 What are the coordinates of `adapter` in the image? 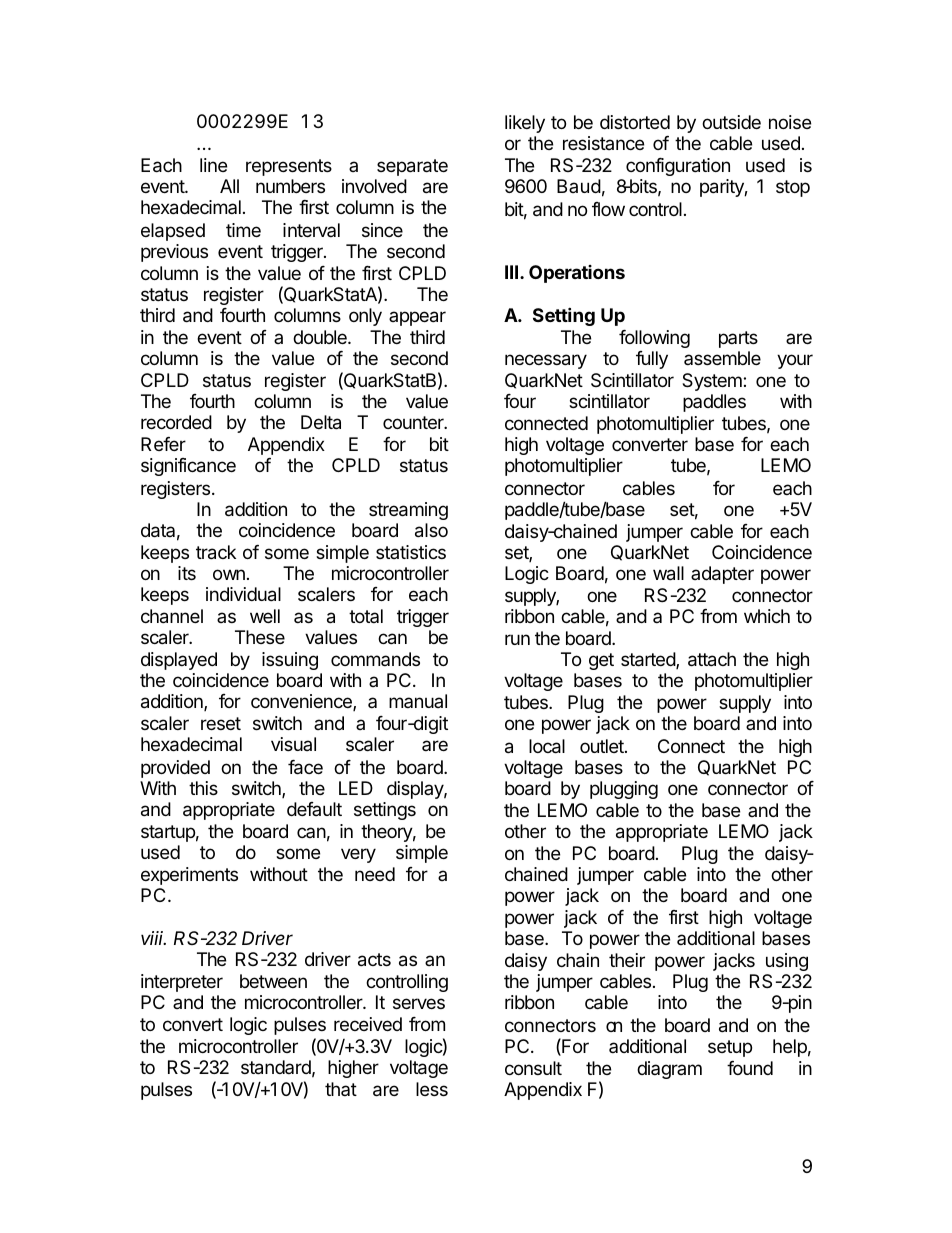 It's located at (722, 575).
